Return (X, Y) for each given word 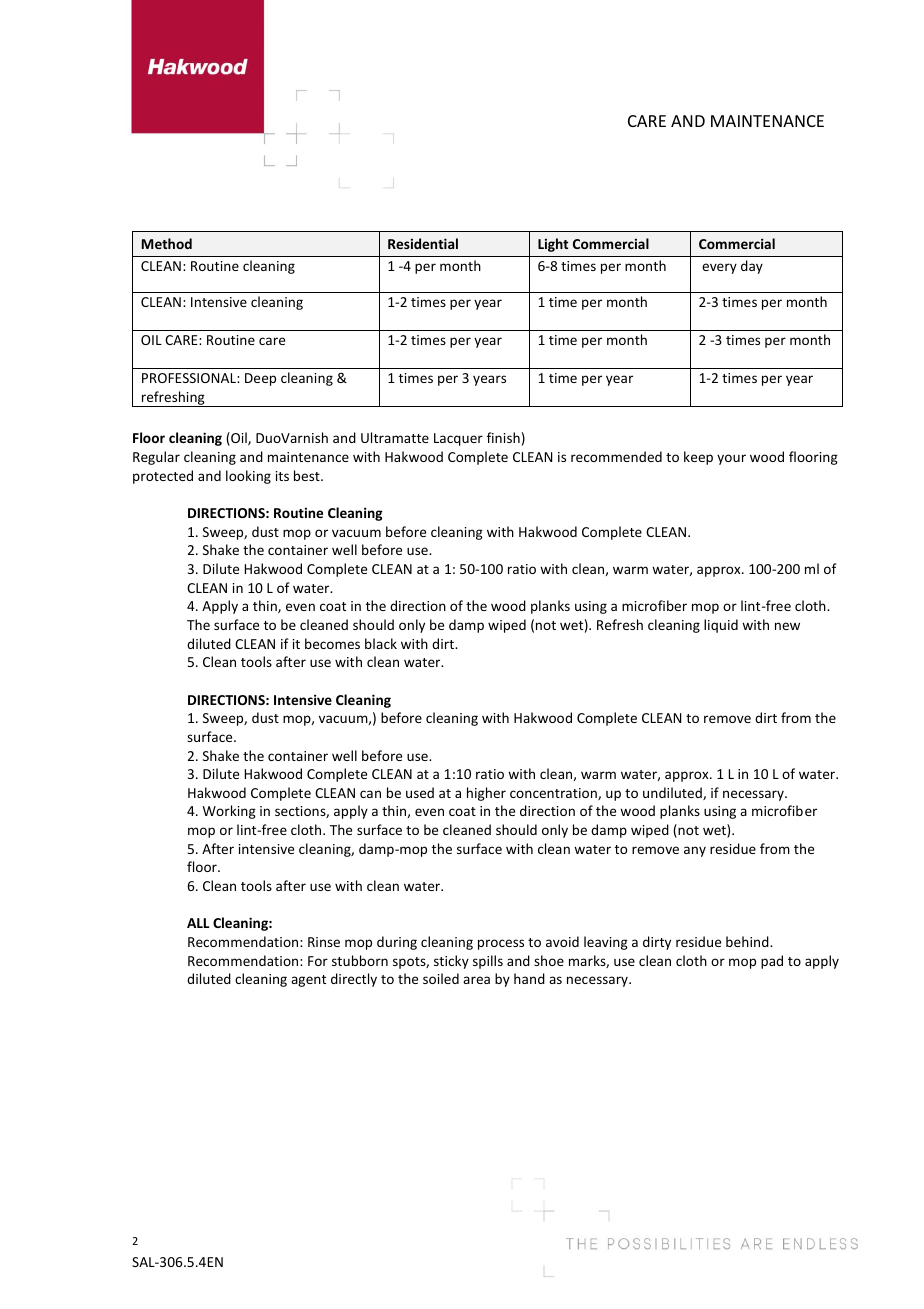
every (719, 268)
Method (167, 243)
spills (488, 962)
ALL (198, 923)
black (381, 643)
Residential (423, 243)
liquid (721, 626)
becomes (332, 643)
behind (748, 941)
